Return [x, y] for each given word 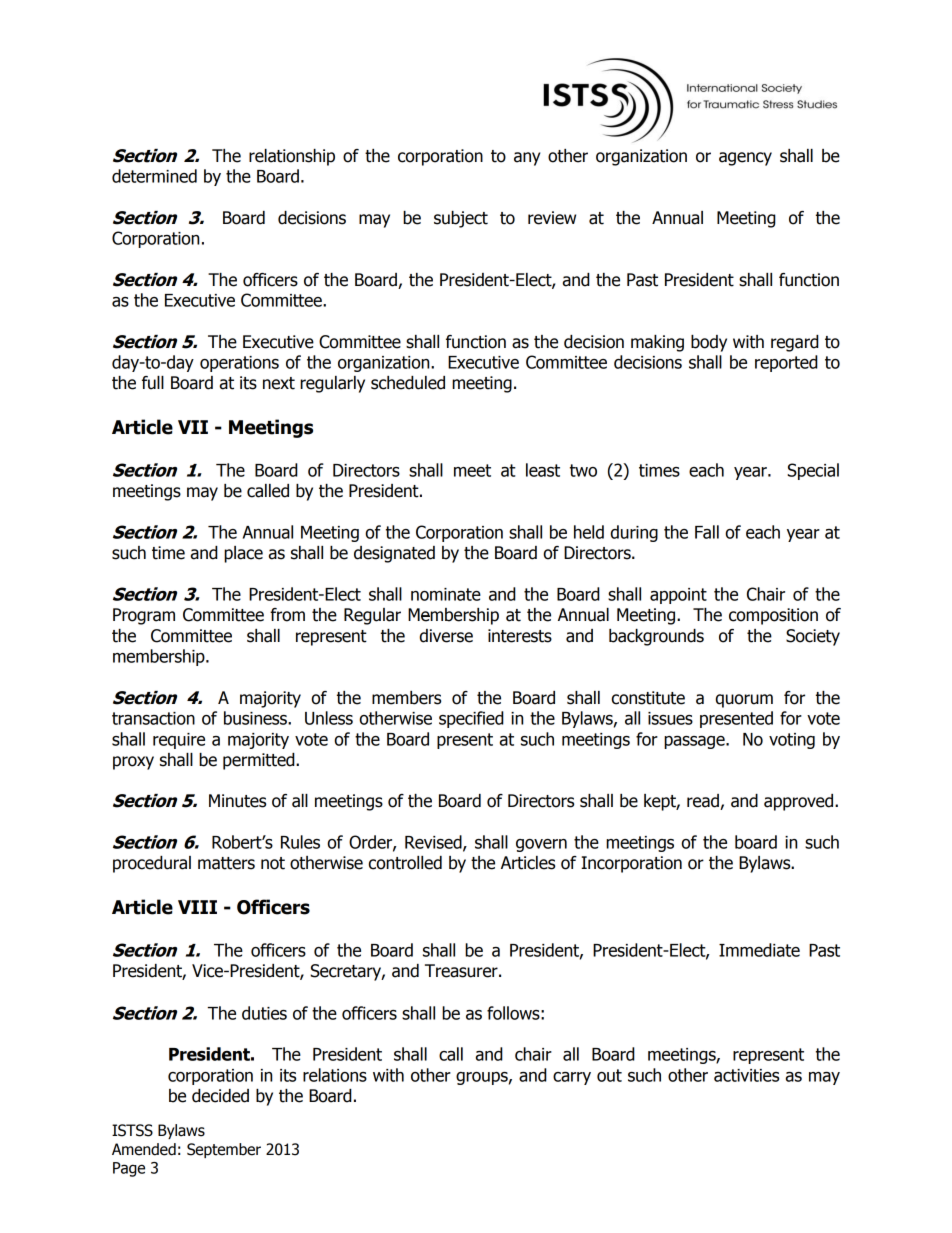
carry [572, 1078]
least [543, 470]
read [704, 802]
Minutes [237, 801]
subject [461, 219]
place [243, 554]
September [224, 1150]
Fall [707, 532]
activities [746, 1075]
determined [154, 176]
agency [745, 159]
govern [541, 845]
